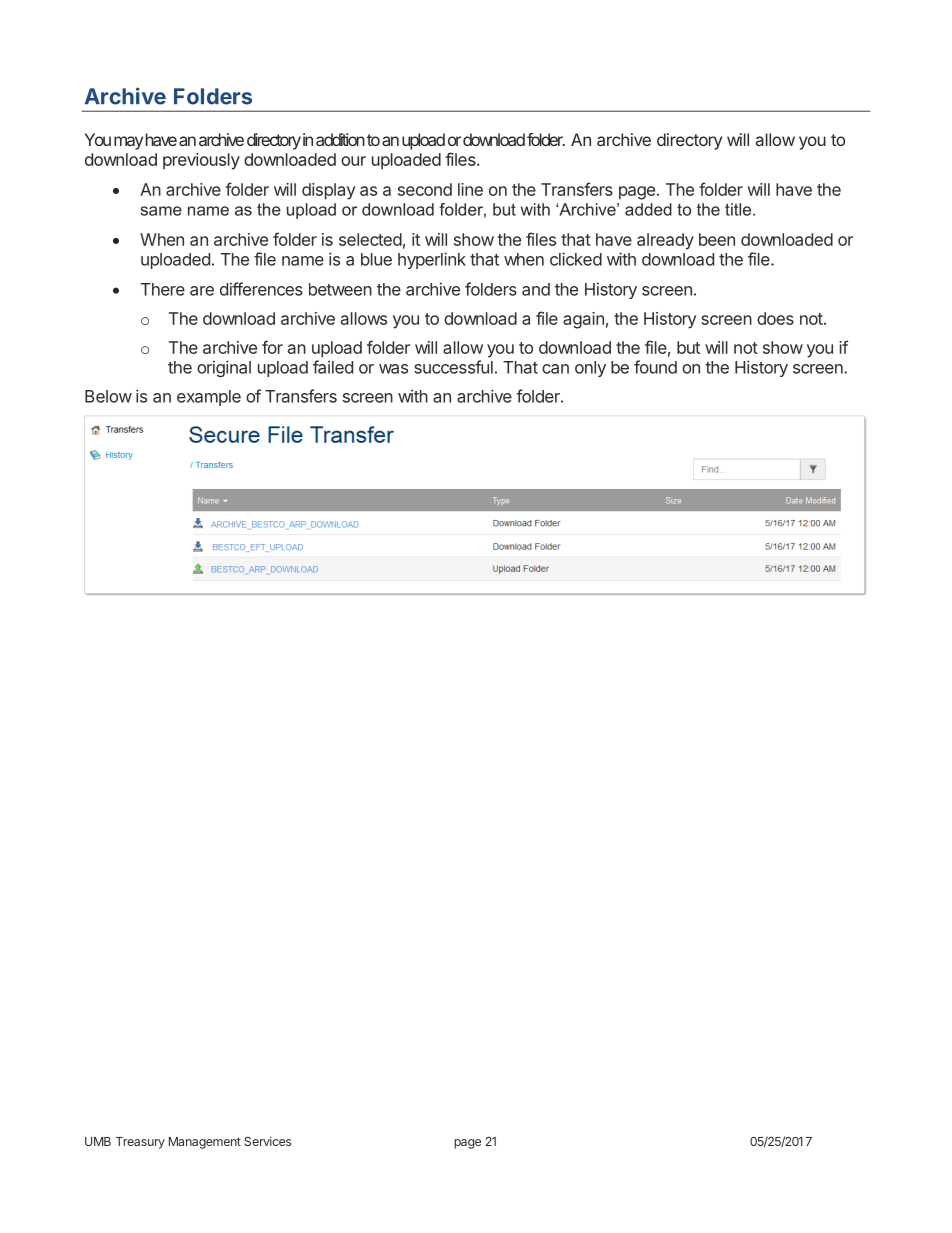  Describe the element at coordinates (108, 396) in the image. I see `Below` at that location.
